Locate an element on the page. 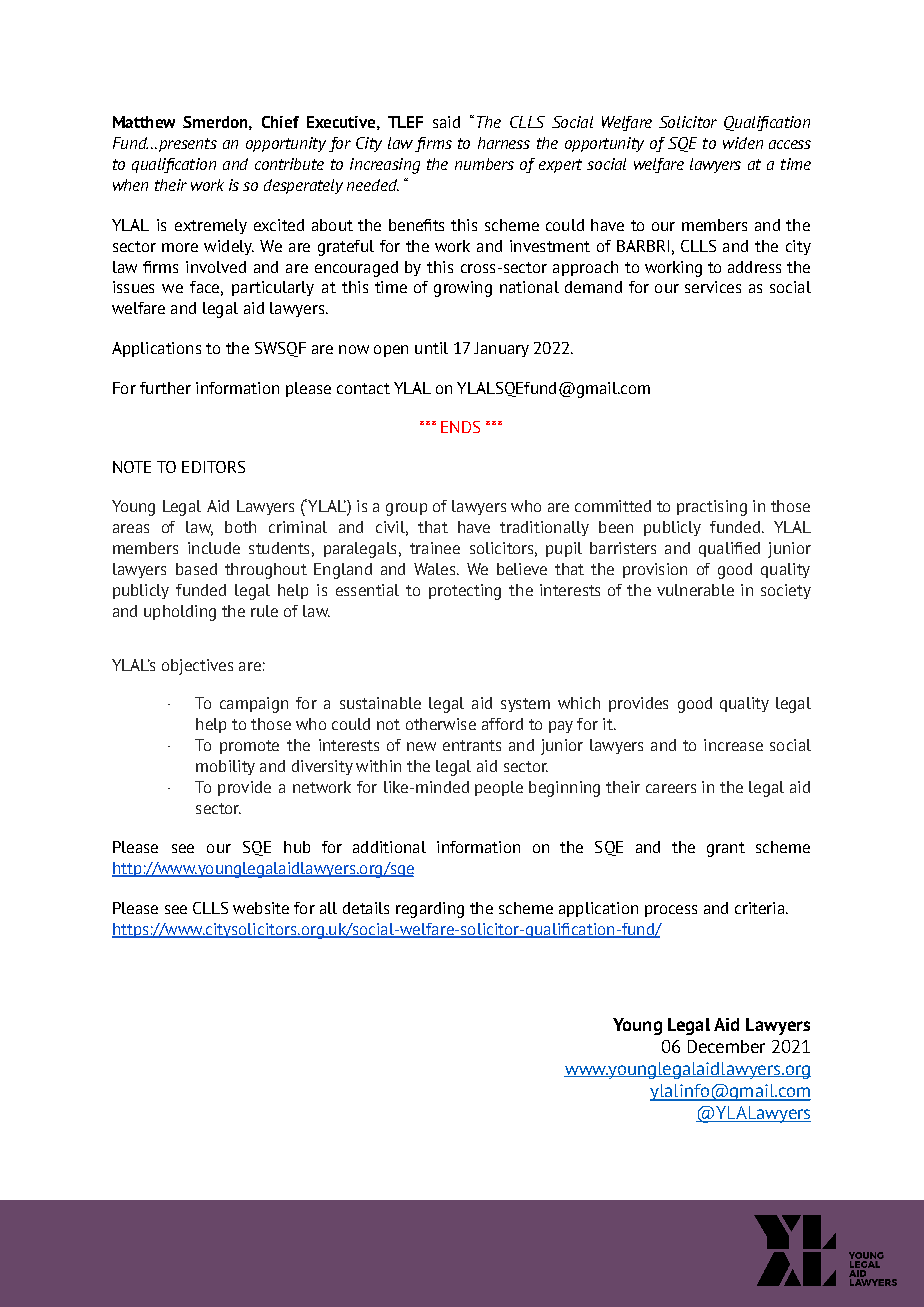  practising is located at coordinates (712, 508).
